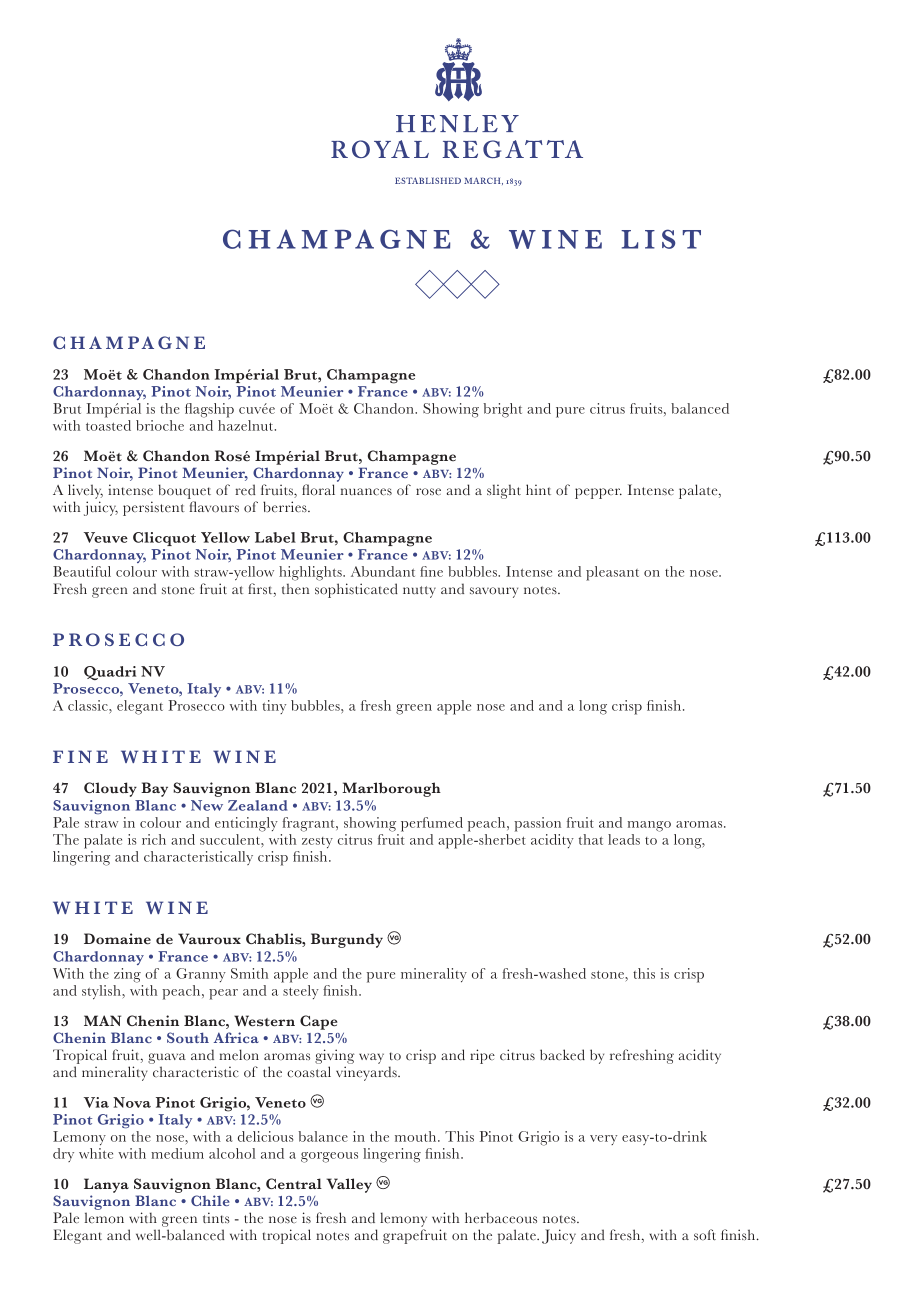  What do you see at coordinates (274, 707) in the document?
I see `tiny` at bounding box center [274, 707].
